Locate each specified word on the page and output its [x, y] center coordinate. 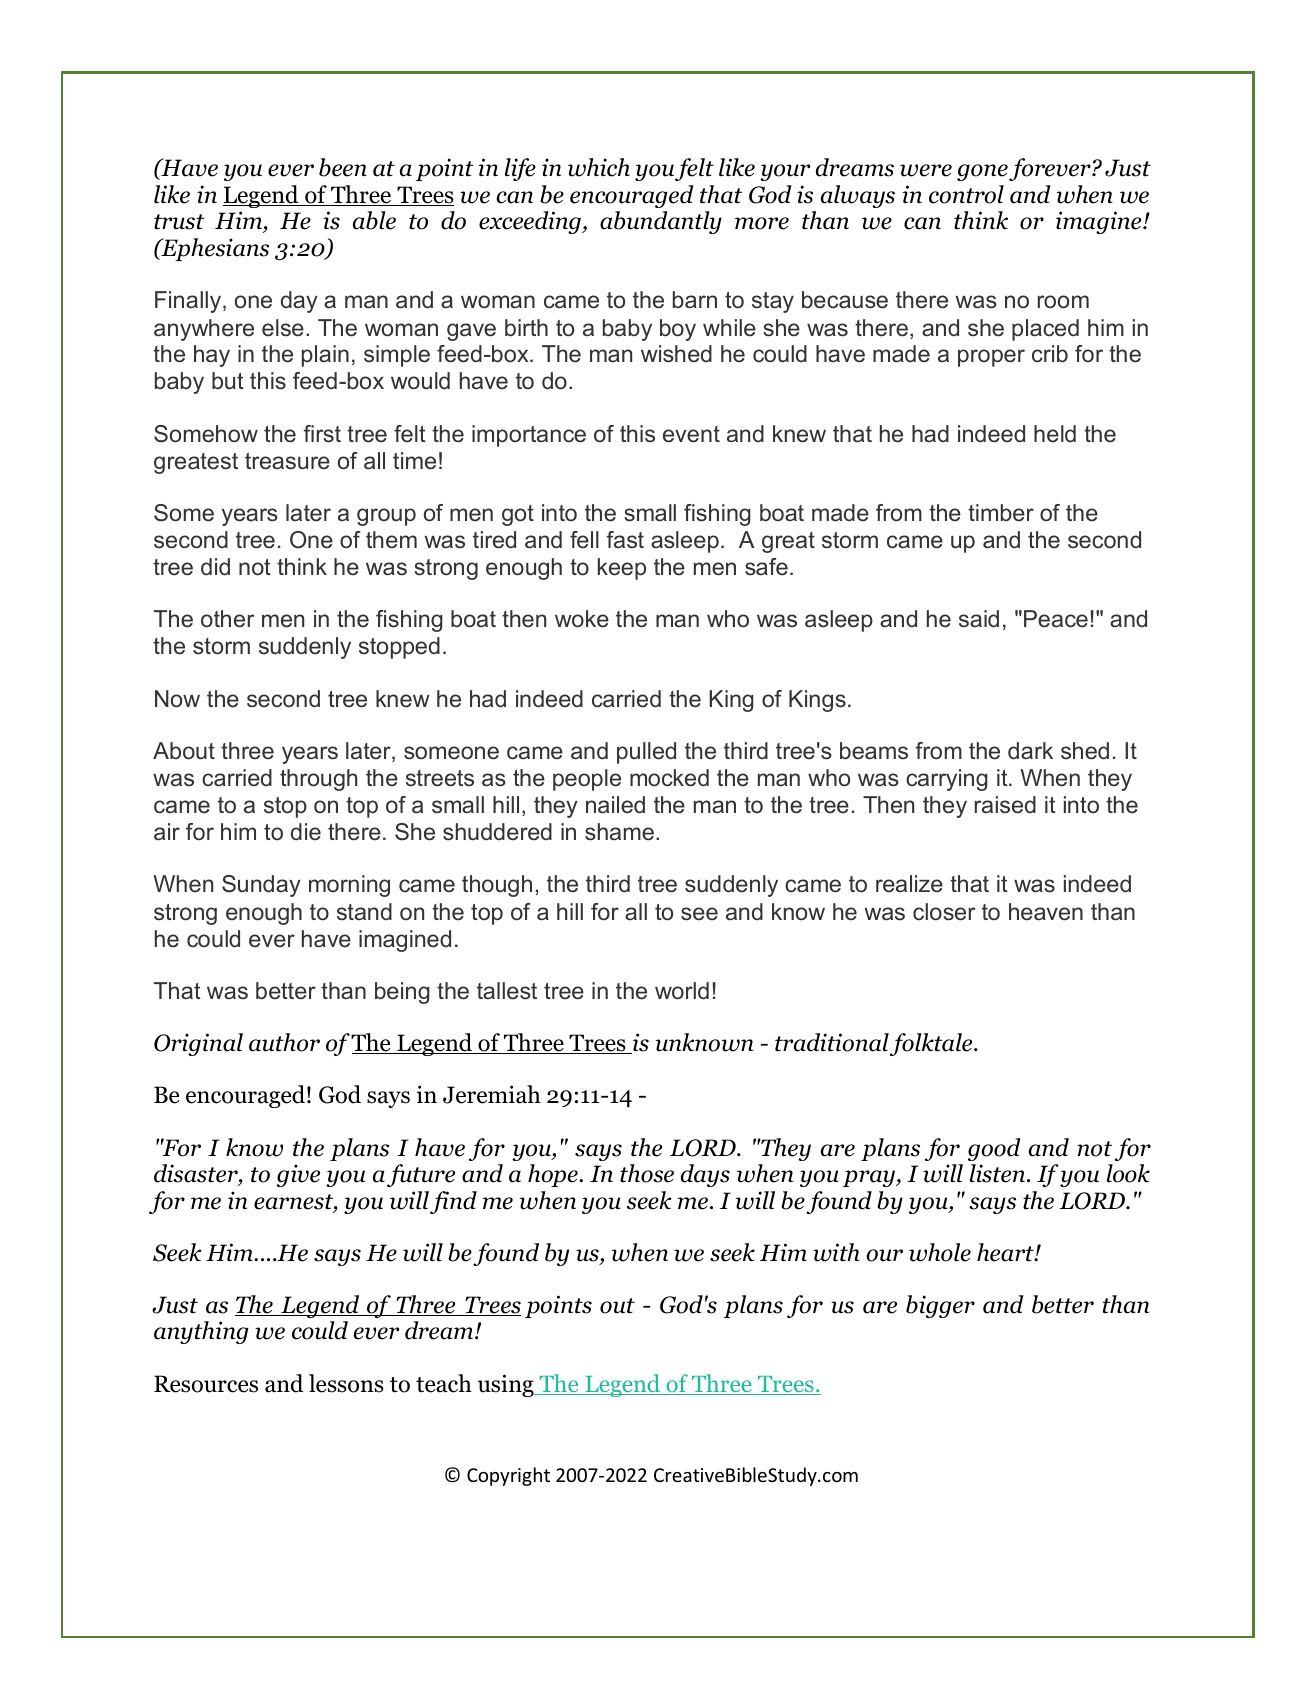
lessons [346, 1383]
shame [619, 832]
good [994, 1149]
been [343, 167]
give [298, 1175]
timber [1001, 513]
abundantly [661, 222]
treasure [287, 461]
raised [1005, 805]
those [647, 1173]
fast [625, 540]
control [966, 194]
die [306, 832]
